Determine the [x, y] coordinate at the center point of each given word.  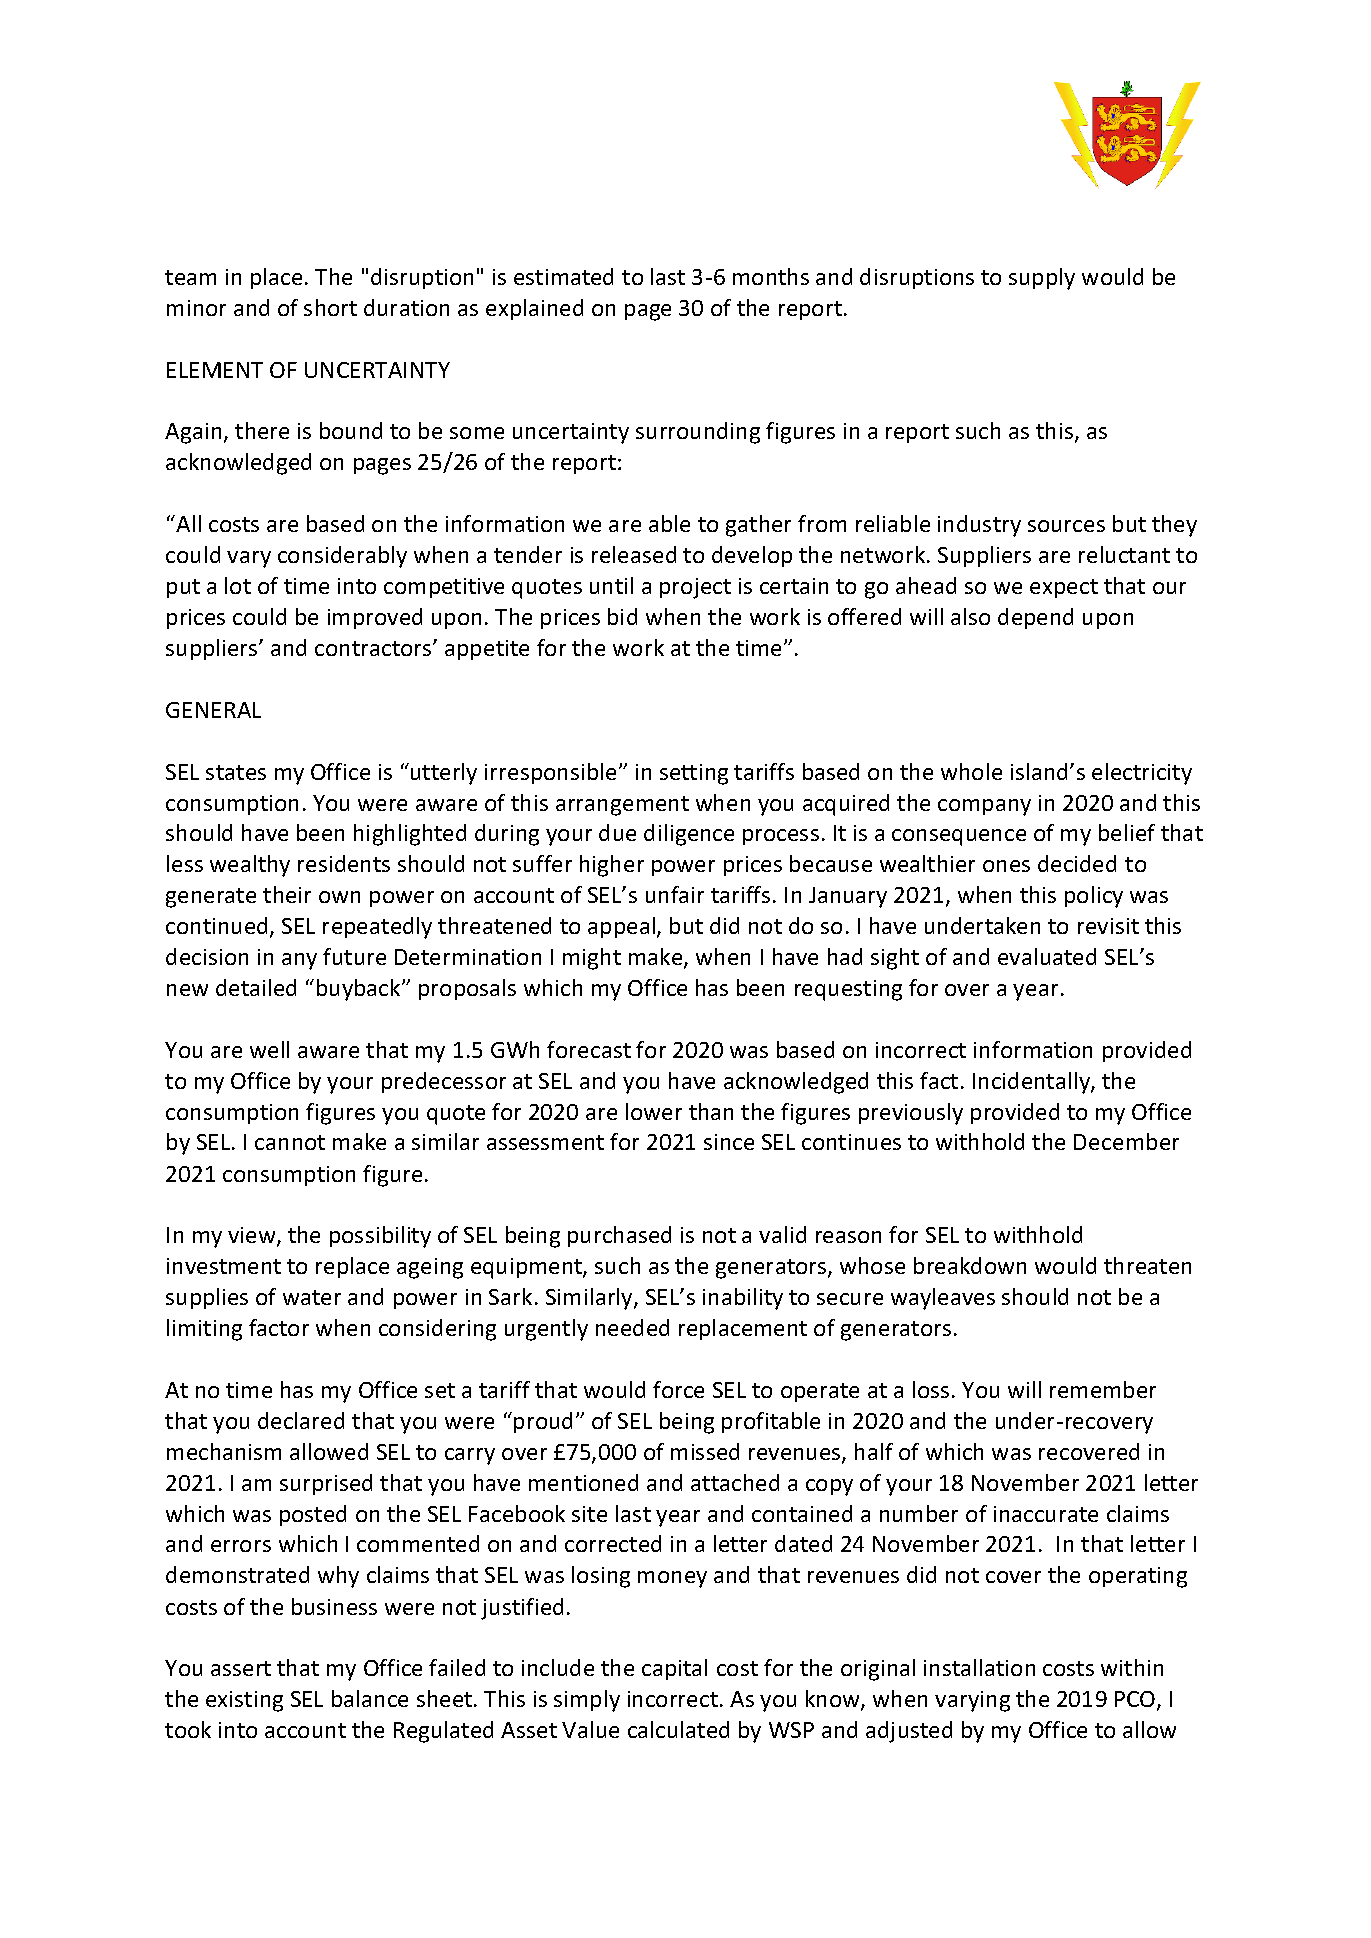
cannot [290, 1142]
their [287, 894]
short [330, 307]
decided [1077, 863]
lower [654, 1111]
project [695, 588]
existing [244, 1701]
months [771, 276]
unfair [675, 894]
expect [1064, 588]
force [678, 1389]
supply [1042, 279]
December [1126, 1141]
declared [301, 1420]
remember [1103, 1389]
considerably [342, 557]
